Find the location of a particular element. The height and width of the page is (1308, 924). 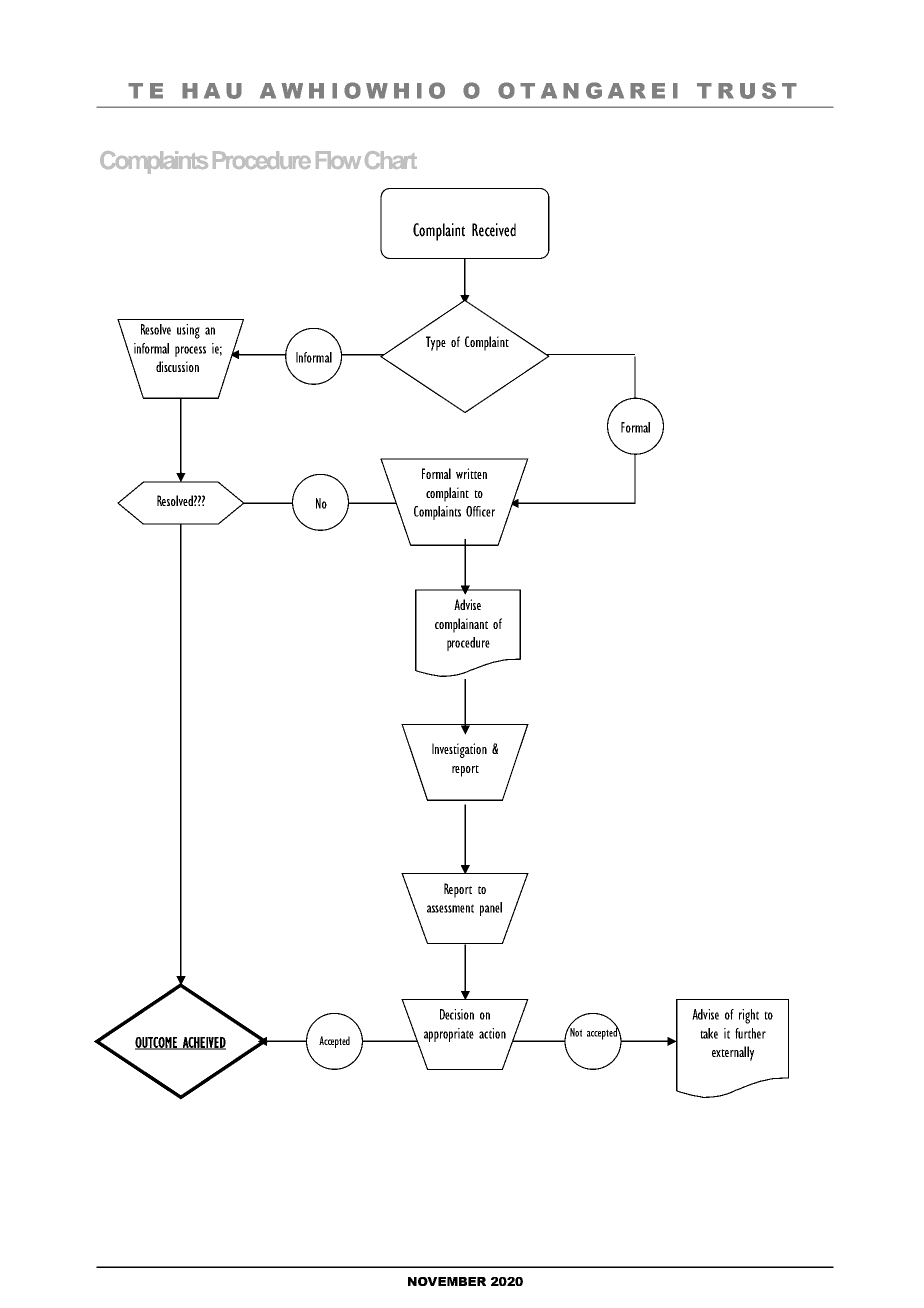

Type is located at coordinates (436, 343).
